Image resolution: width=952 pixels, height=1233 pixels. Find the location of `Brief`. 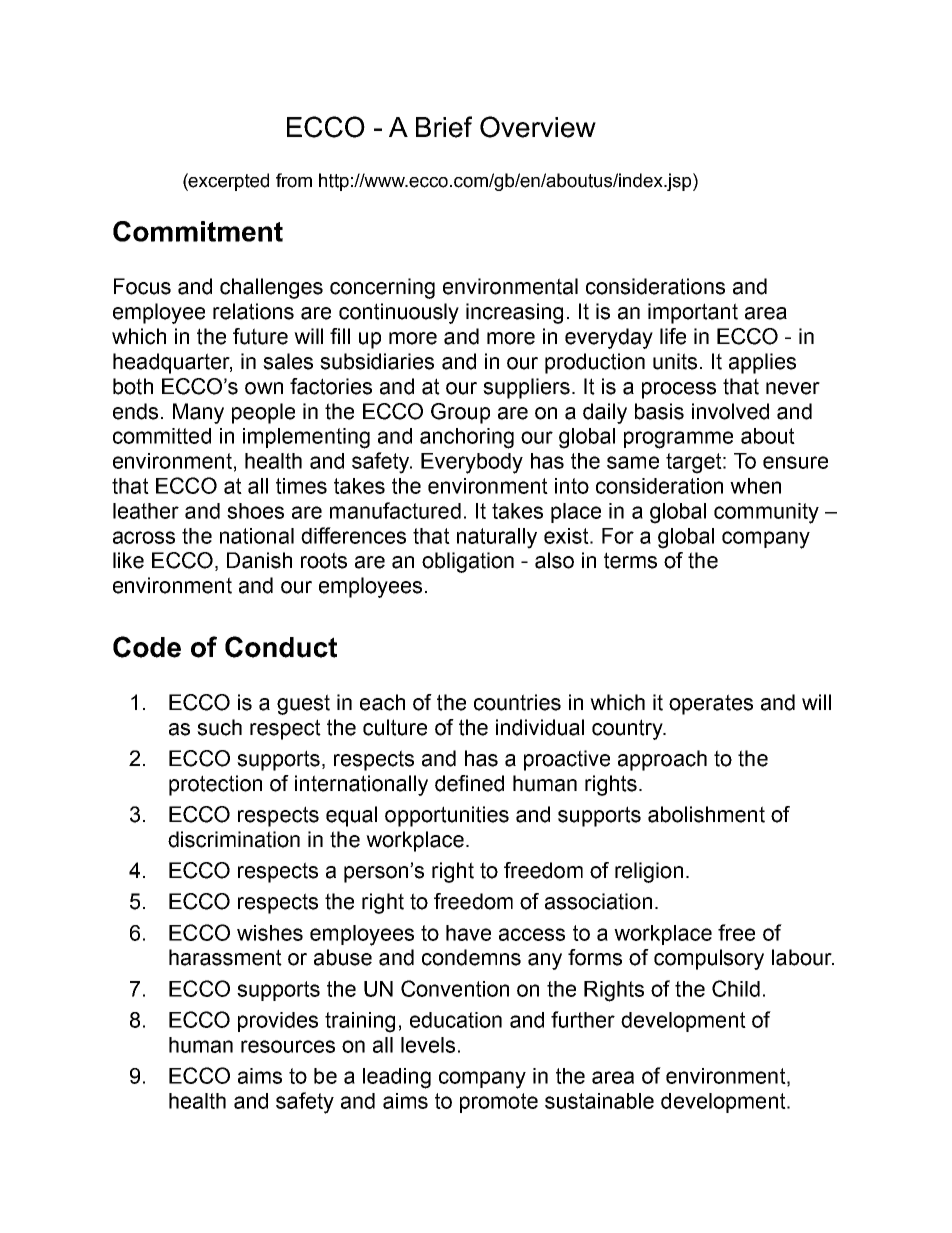

Brief is located at coordinates (444, 127).
